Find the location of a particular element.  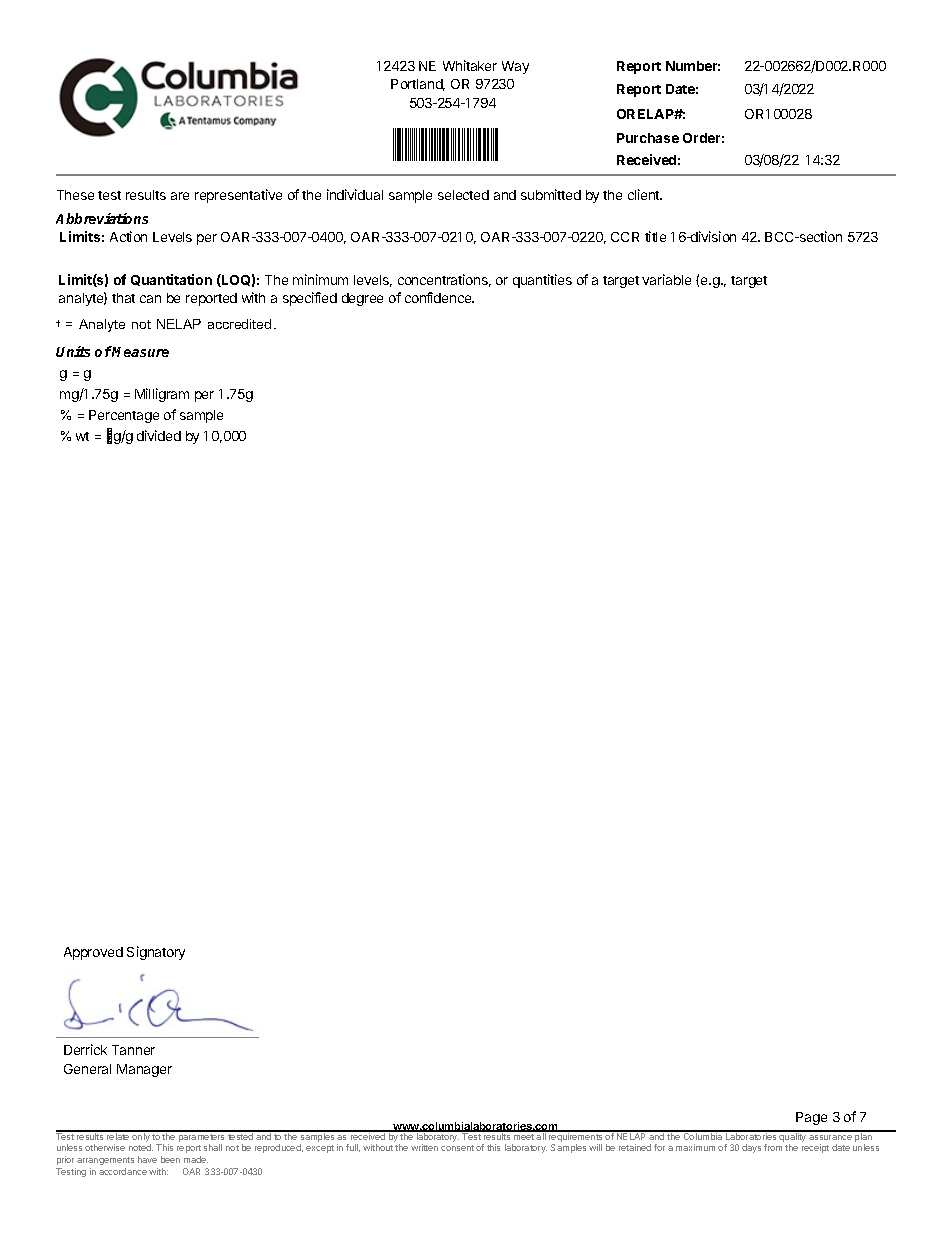

Milligram is located at coordinates (162, 395).
